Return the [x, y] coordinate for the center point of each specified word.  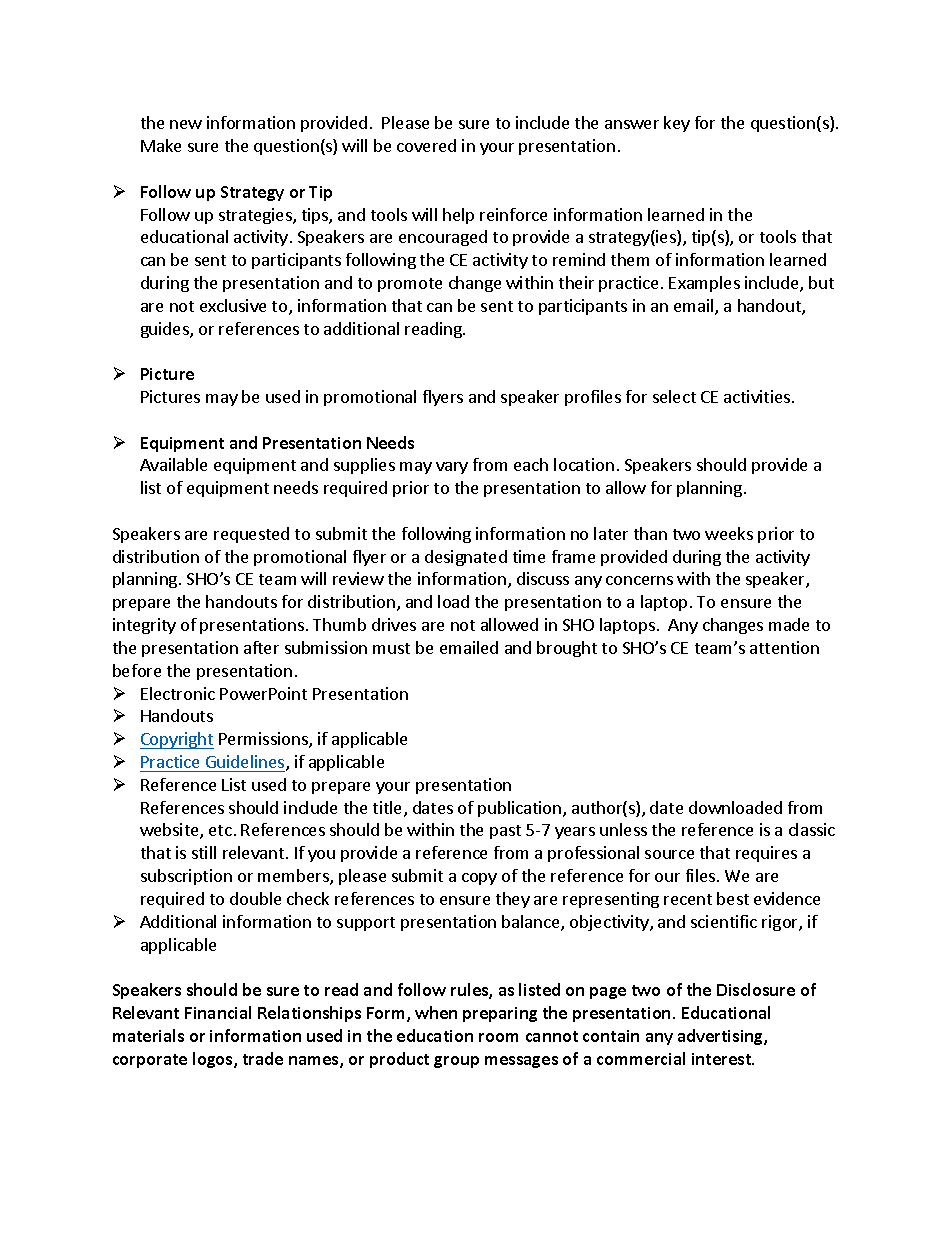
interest [722, 1059]
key [677, 124]
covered [426, 145]
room [498, 1037]
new [186, 124]
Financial [218, 1012]
